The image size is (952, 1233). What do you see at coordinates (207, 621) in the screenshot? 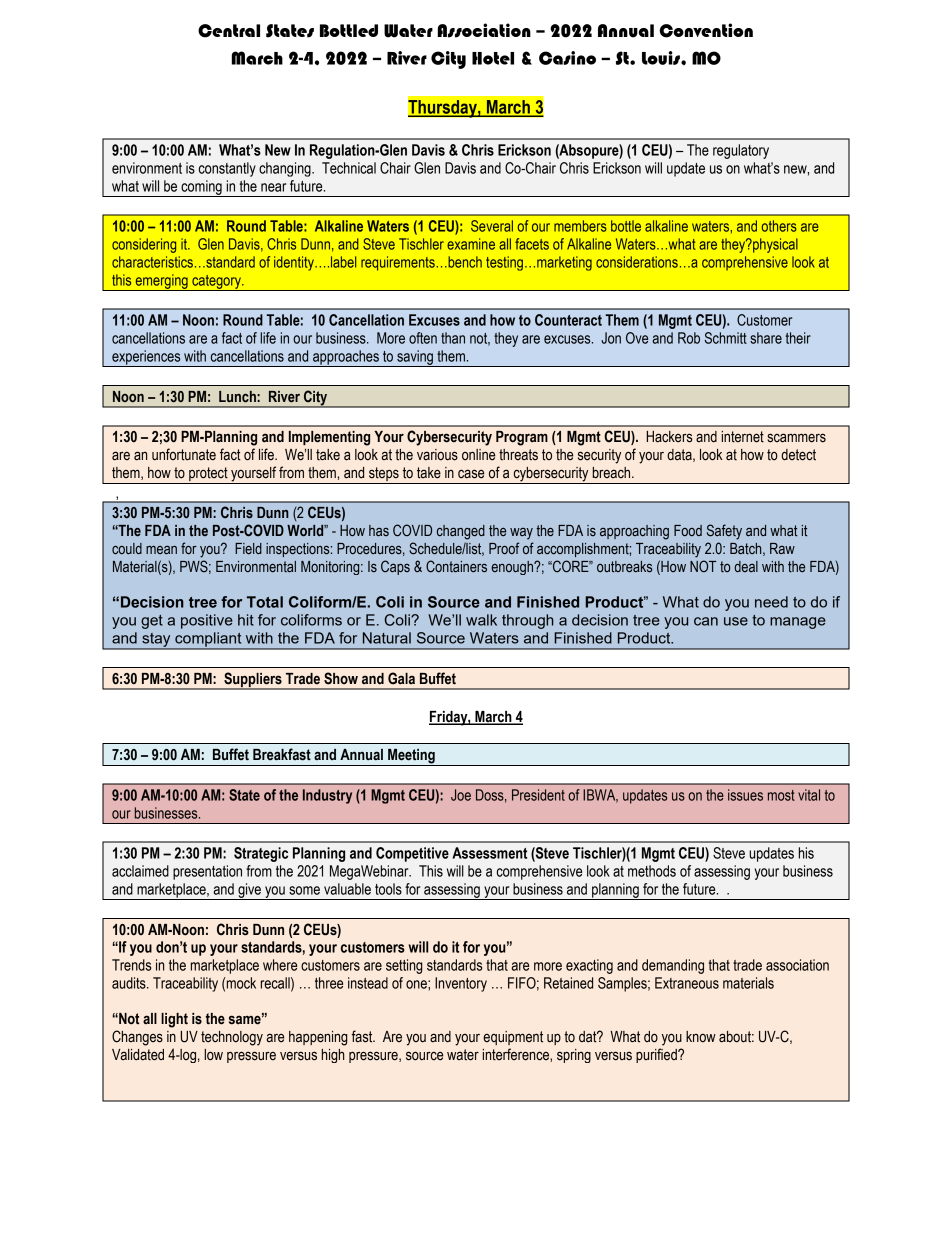
I see `positive` at bounding box center [207, 621].
